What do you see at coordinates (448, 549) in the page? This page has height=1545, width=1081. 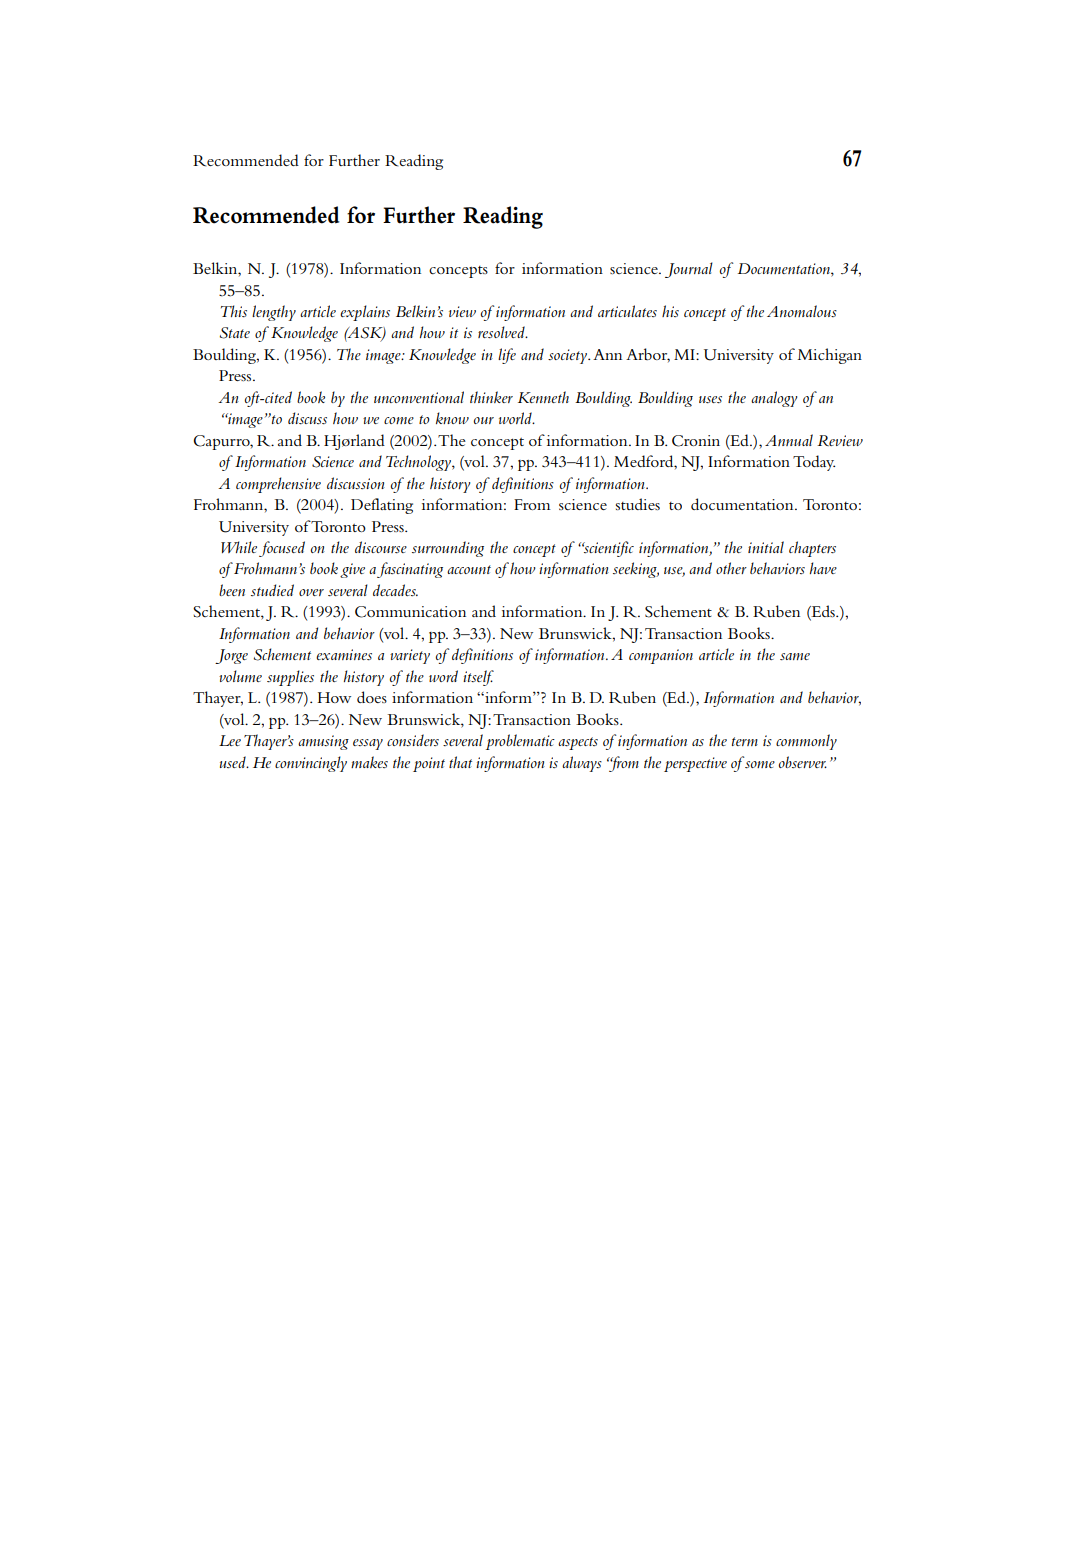 I see `surrounding` at bounding box center [448, 549].
